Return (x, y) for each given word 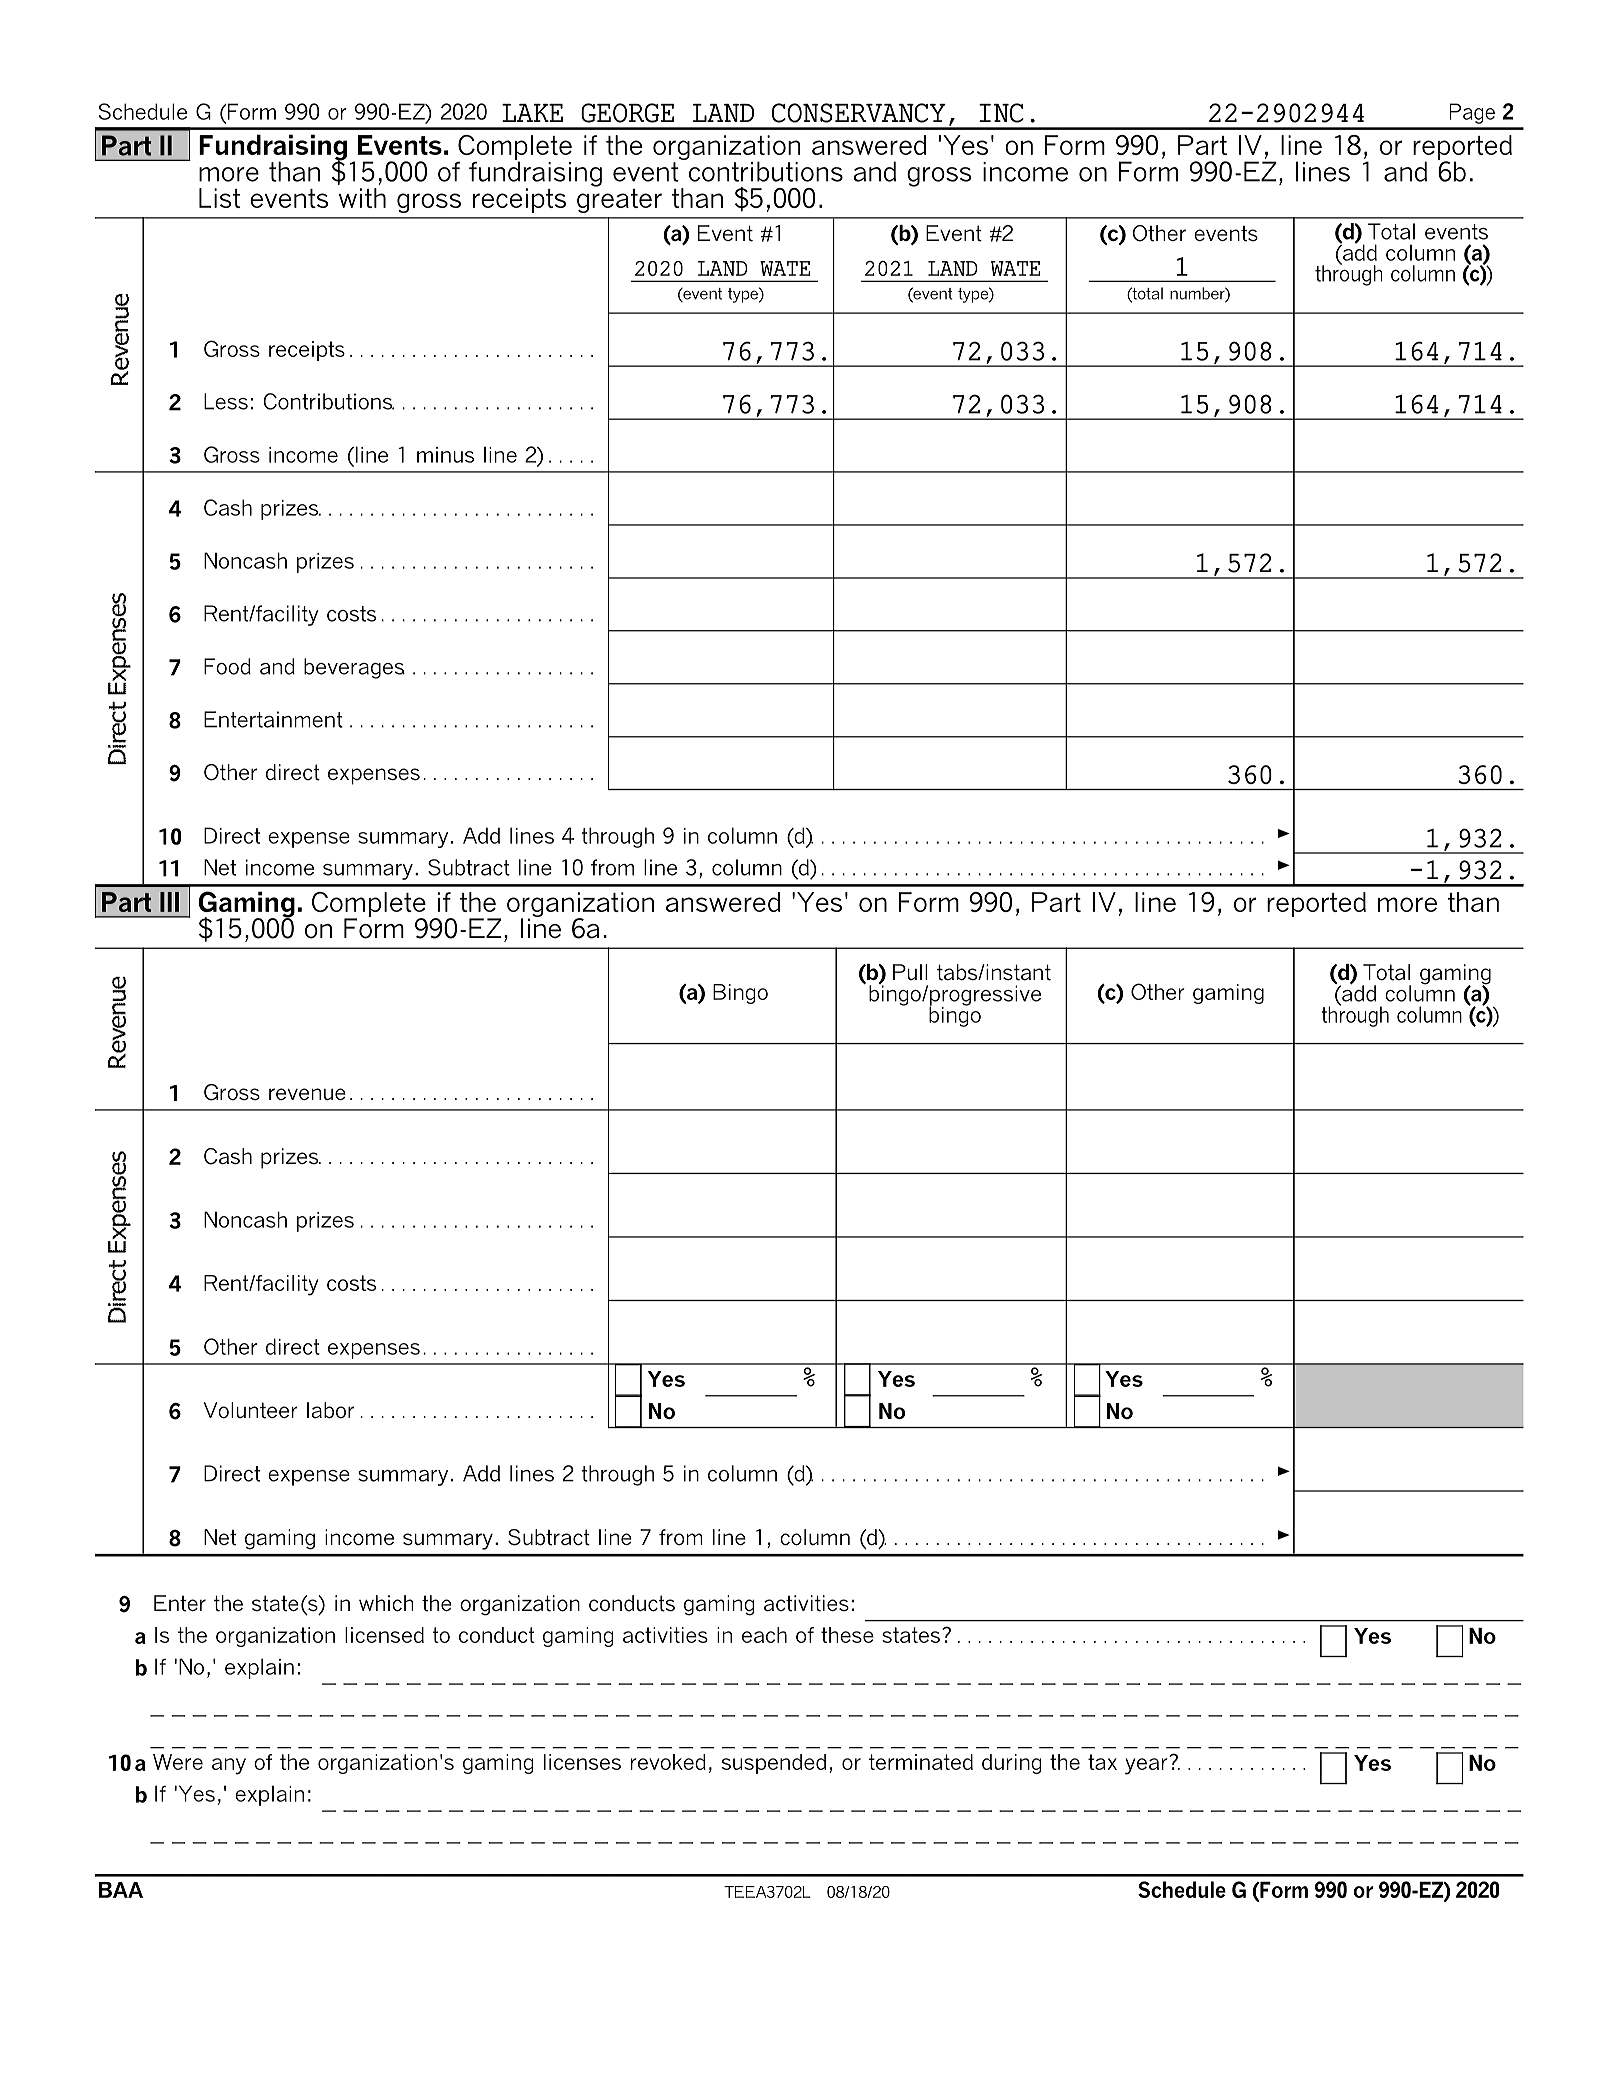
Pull (910, 972)
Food (227, 666)
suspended (774, 1764)
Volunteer (250, 1410)
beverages (354, 668)
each (764, 1635)
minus (445, 455)
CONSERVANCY (859, 113)
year (1146, 1766)
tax (1102, 1762)
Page (1472, 113)
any (229, 1766)
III (169, 902)
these (847, 1635)
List (219, 198)
